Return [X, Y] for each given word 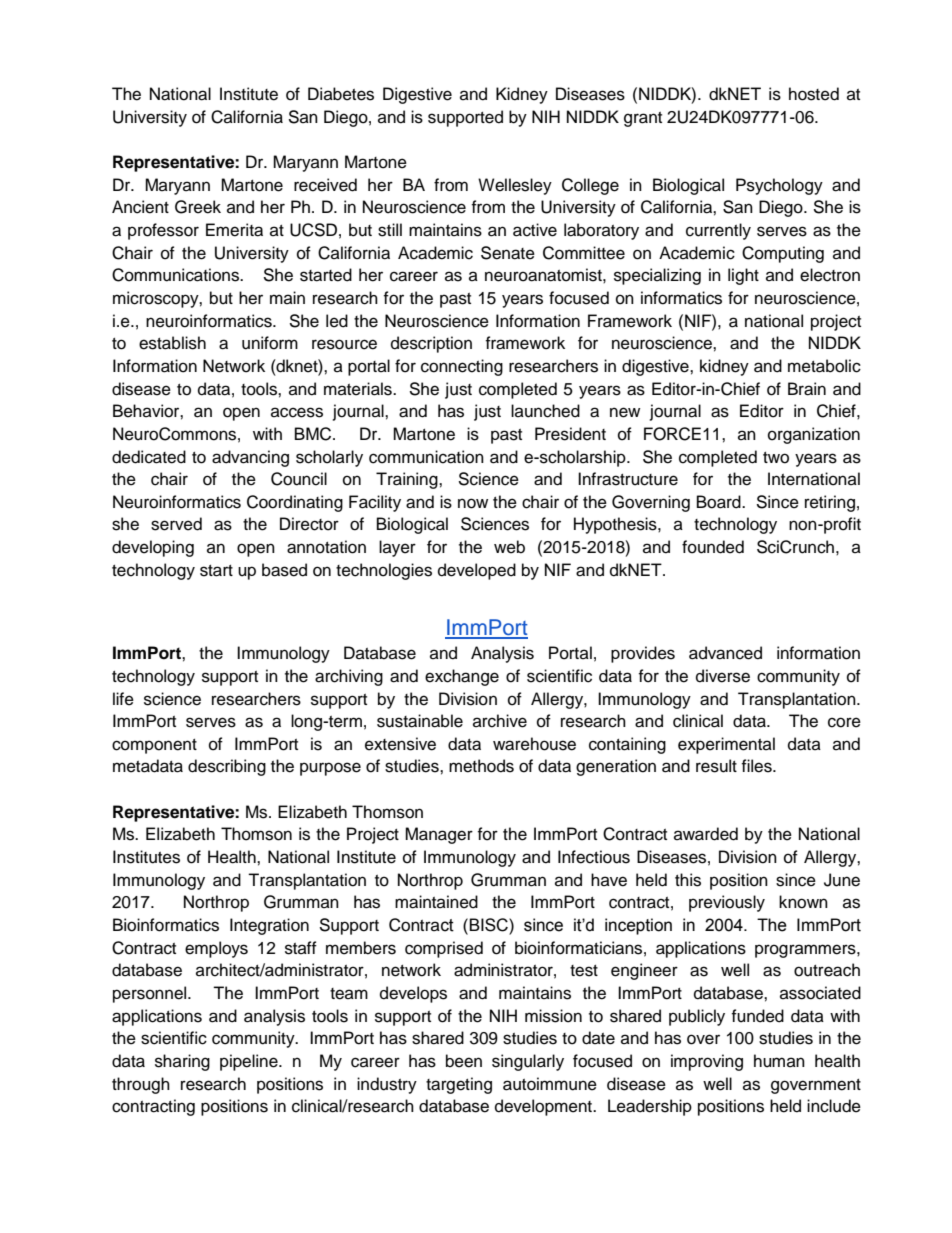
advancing [250, 458]
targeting [459, 1085]
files [757, 766]
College [590, 186]
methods [481, 766]
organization [814, 435]
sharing [182, 1062]
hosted [814, 94]
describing [227, 767]
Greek [198, 207]
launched [545, 411]
